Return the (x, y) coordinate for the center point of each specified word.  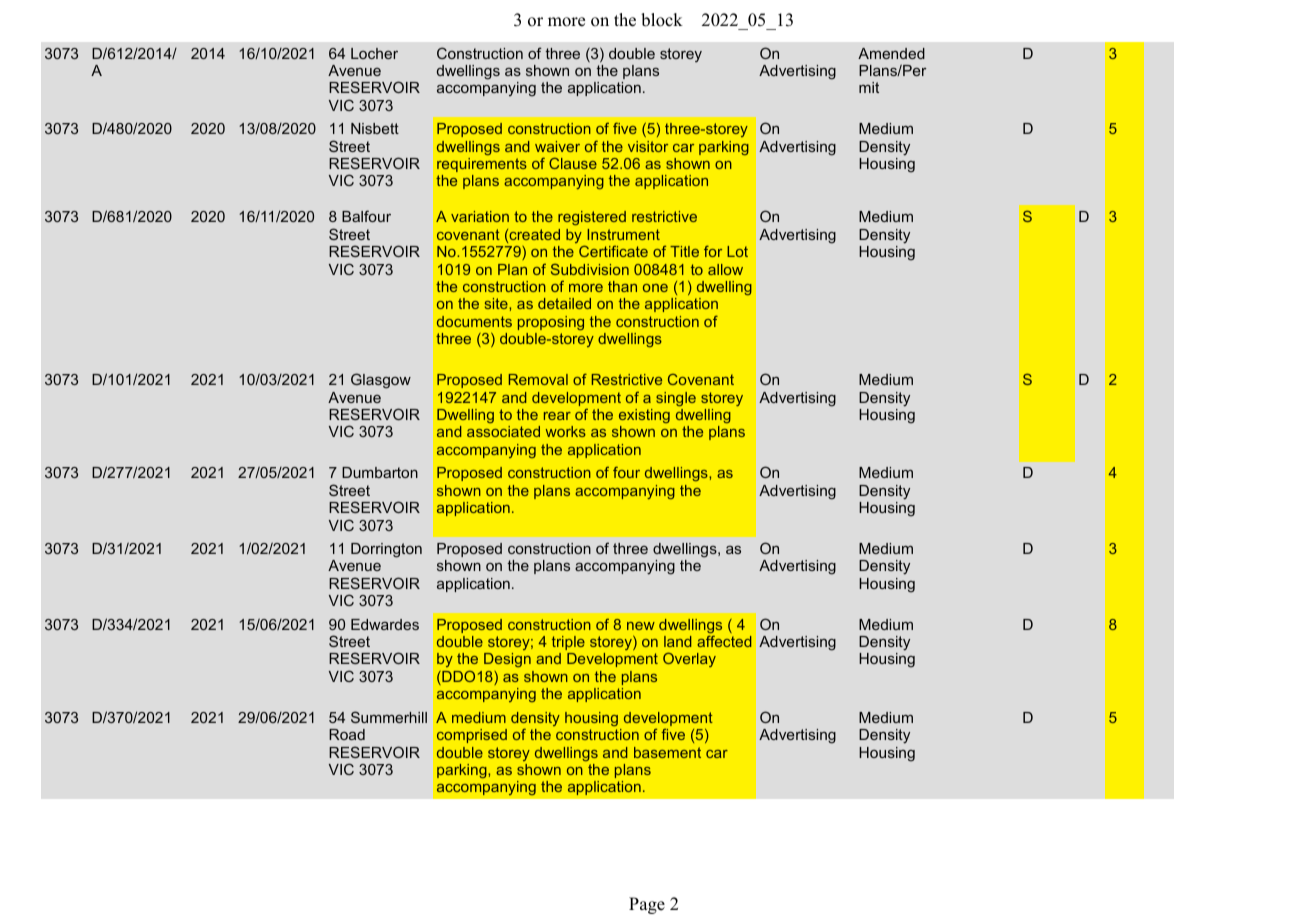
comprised (472, 736)
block (662, 20)
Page (647, 905)
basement (667, 752)
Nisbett (375, 128)
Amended (891, 53)
